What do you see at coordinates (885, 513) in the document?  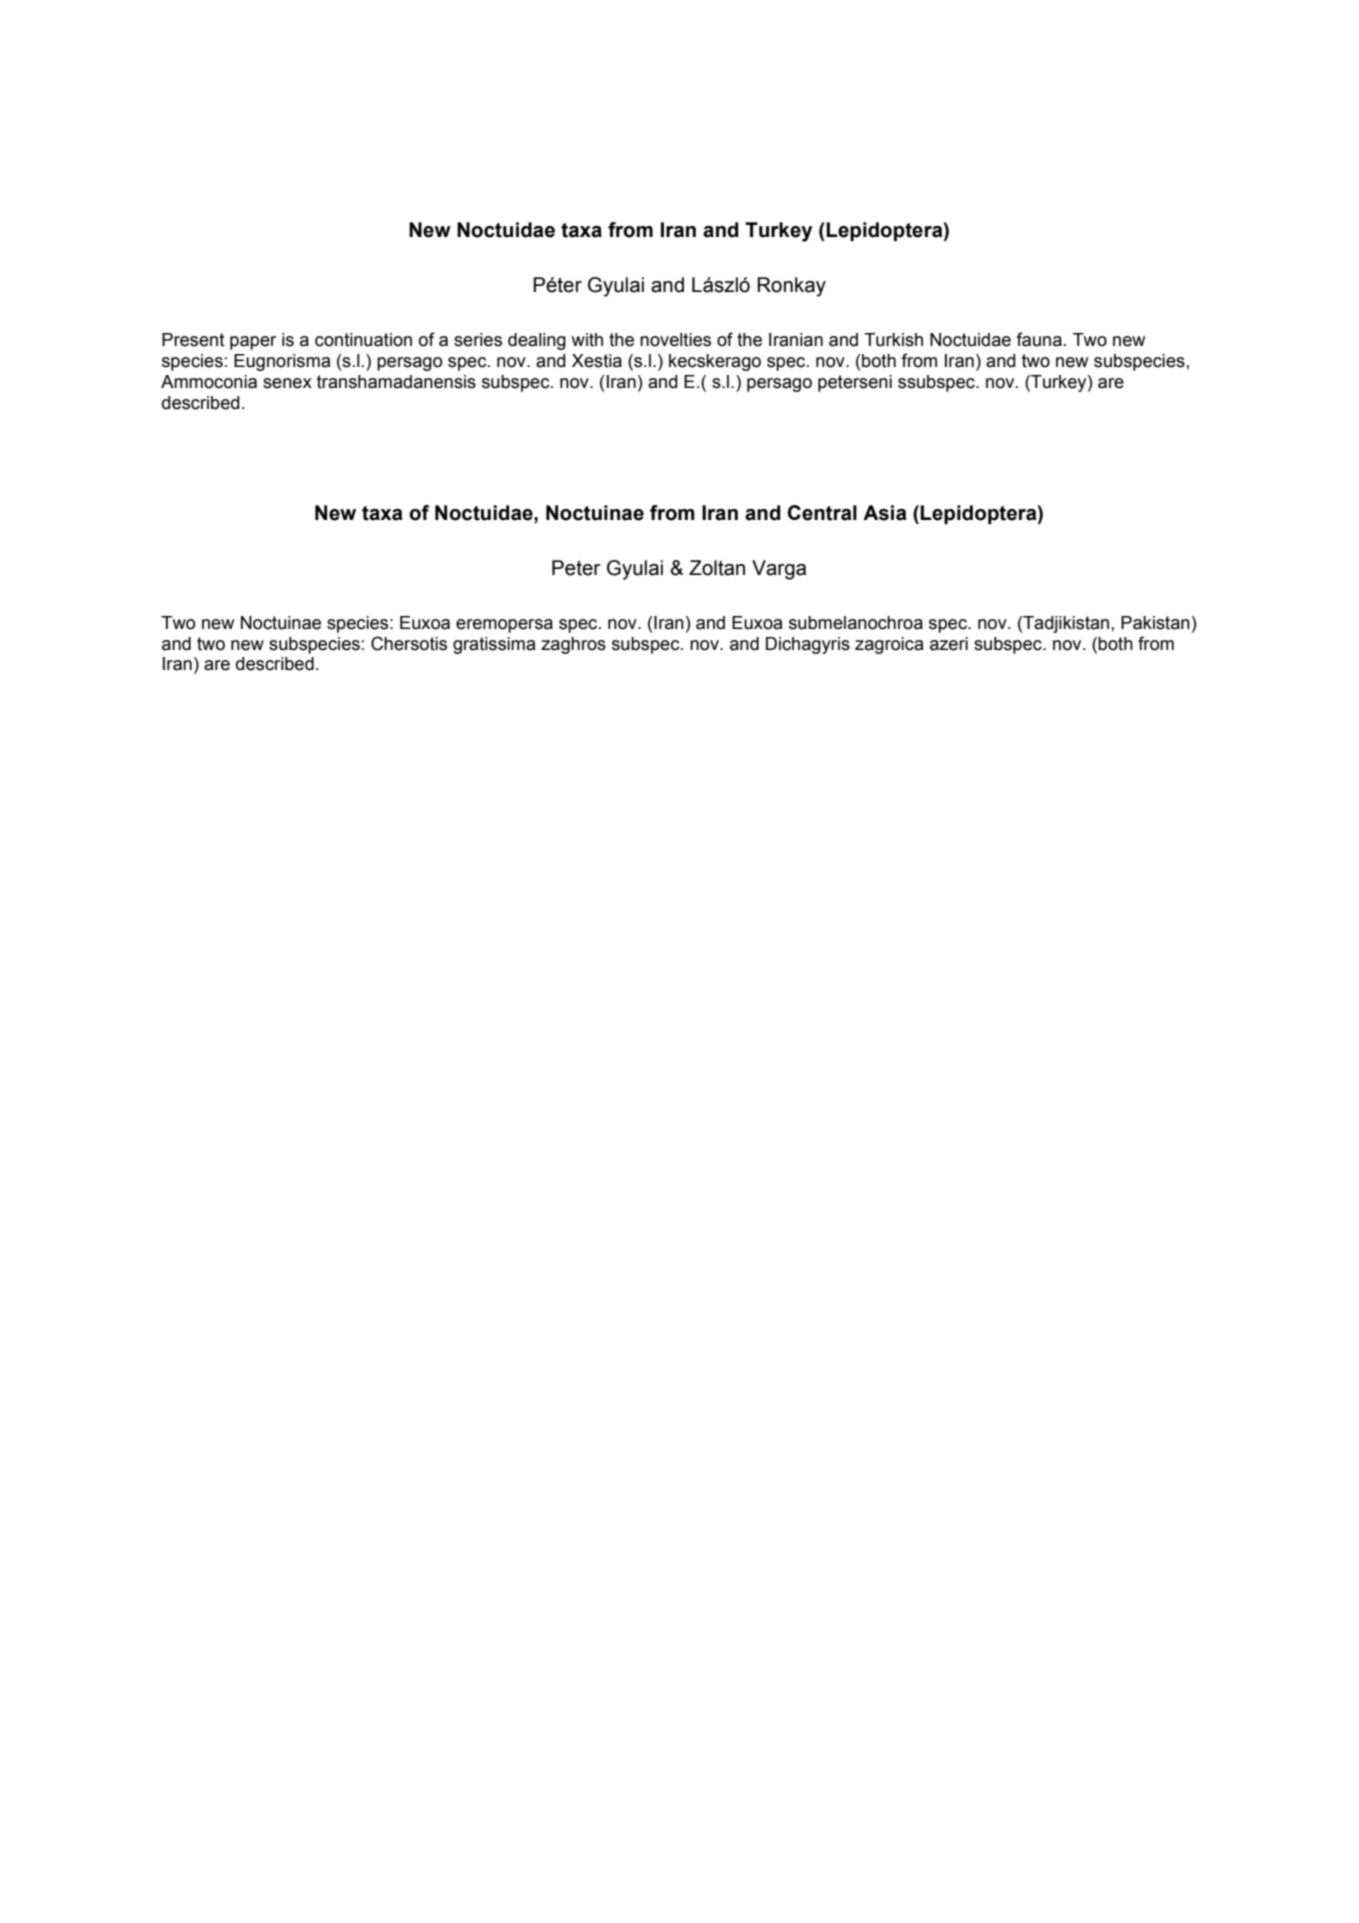 I see `Asia` at bounding box center [885, 513].
